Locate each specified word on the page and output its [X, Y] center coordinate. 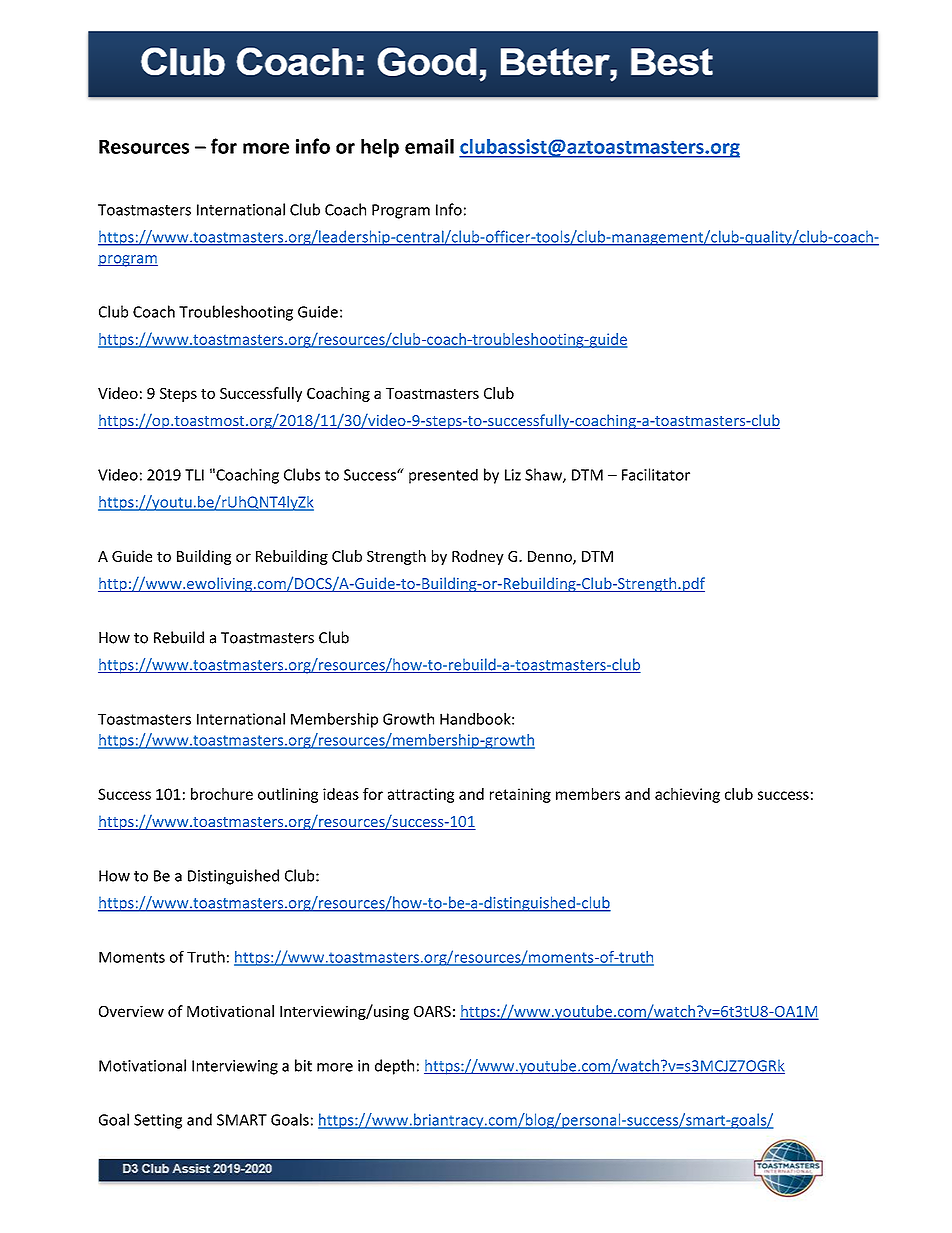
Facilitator [656, 474]
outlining [288, 795]
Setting [158, 1121]
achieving [687, 795]
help [380, 148]
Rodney [478, 557]
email [429, 146]
